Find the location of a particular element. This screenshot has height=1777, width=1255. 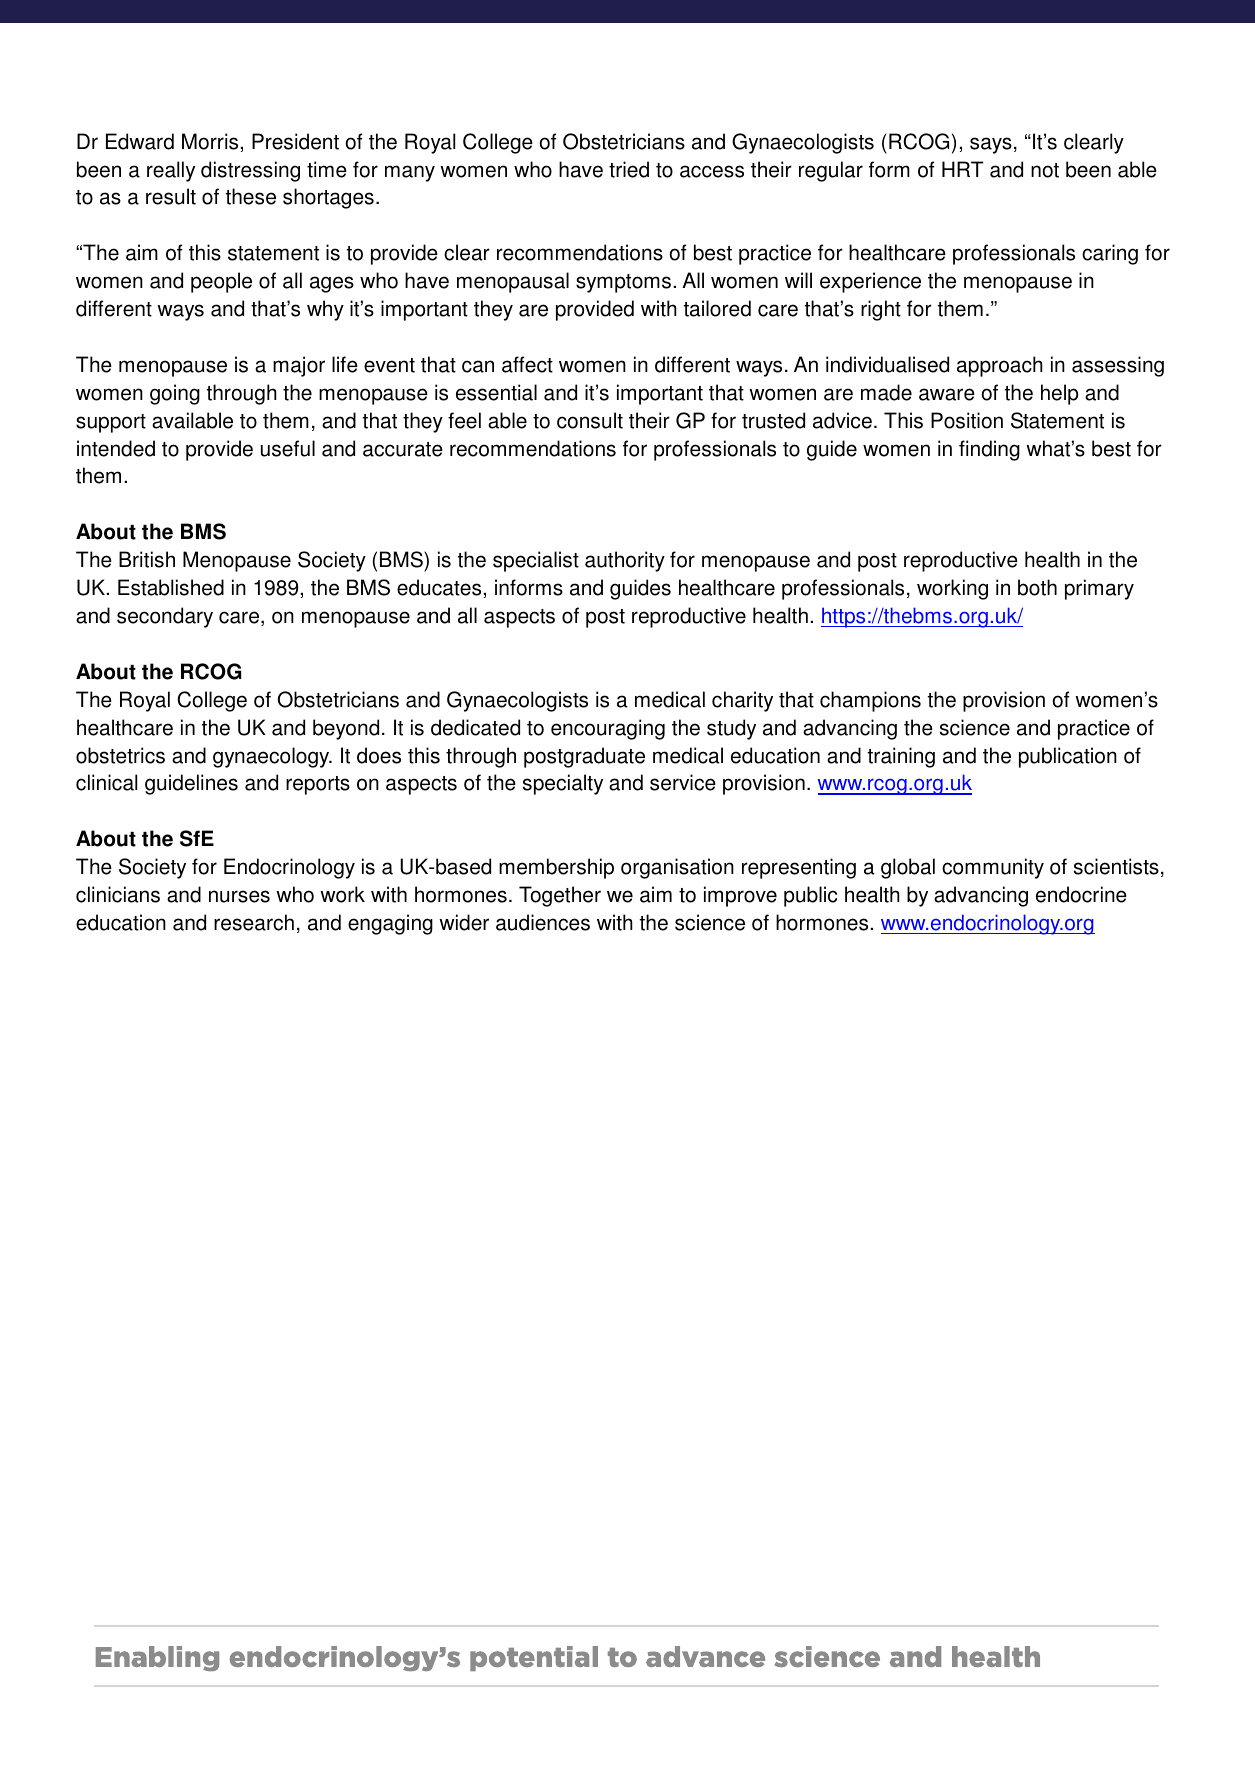

nurses is located at coordinates (239, 896).
